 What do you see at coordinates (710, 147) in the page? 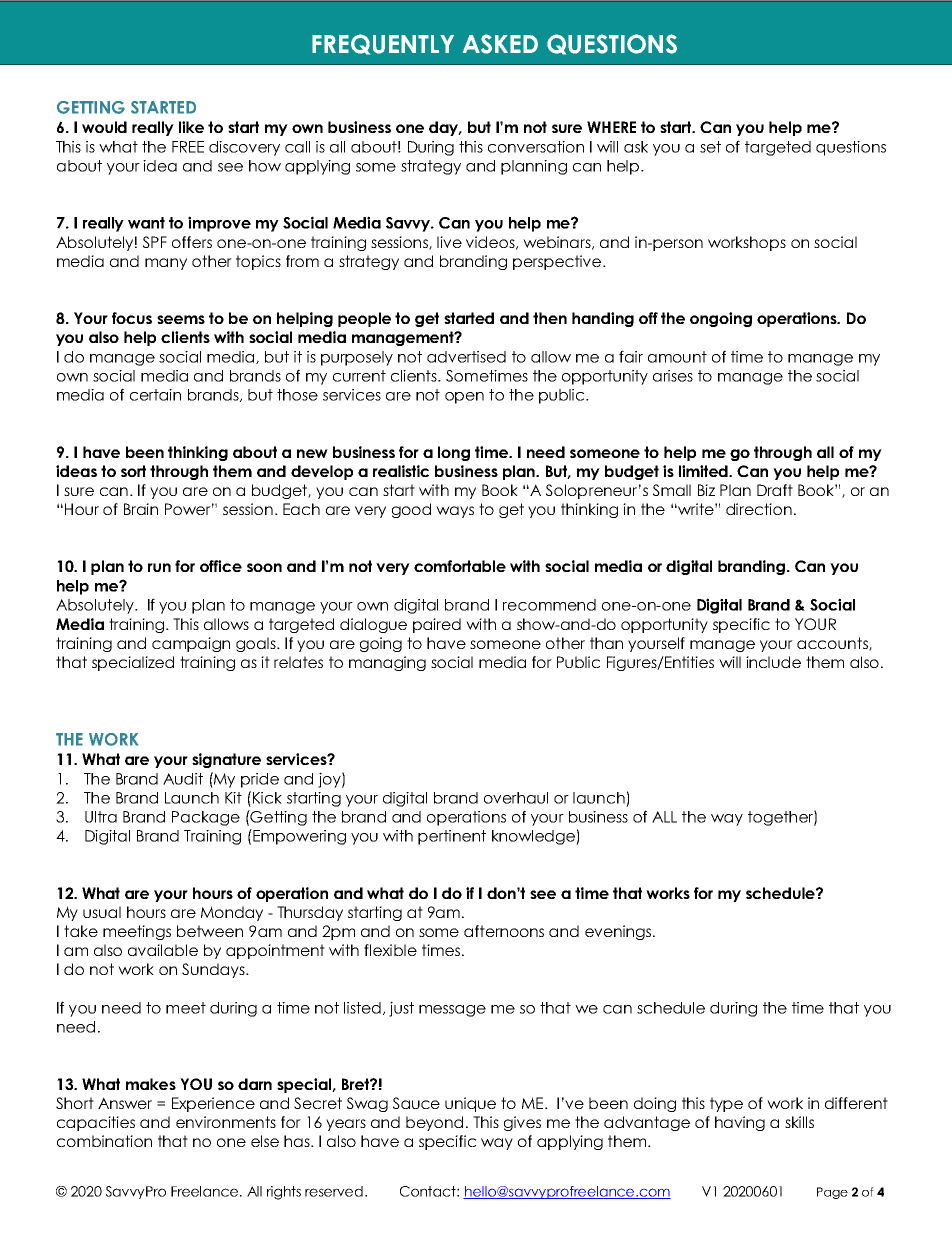
I see `set` at bounding box center [710, 147].
